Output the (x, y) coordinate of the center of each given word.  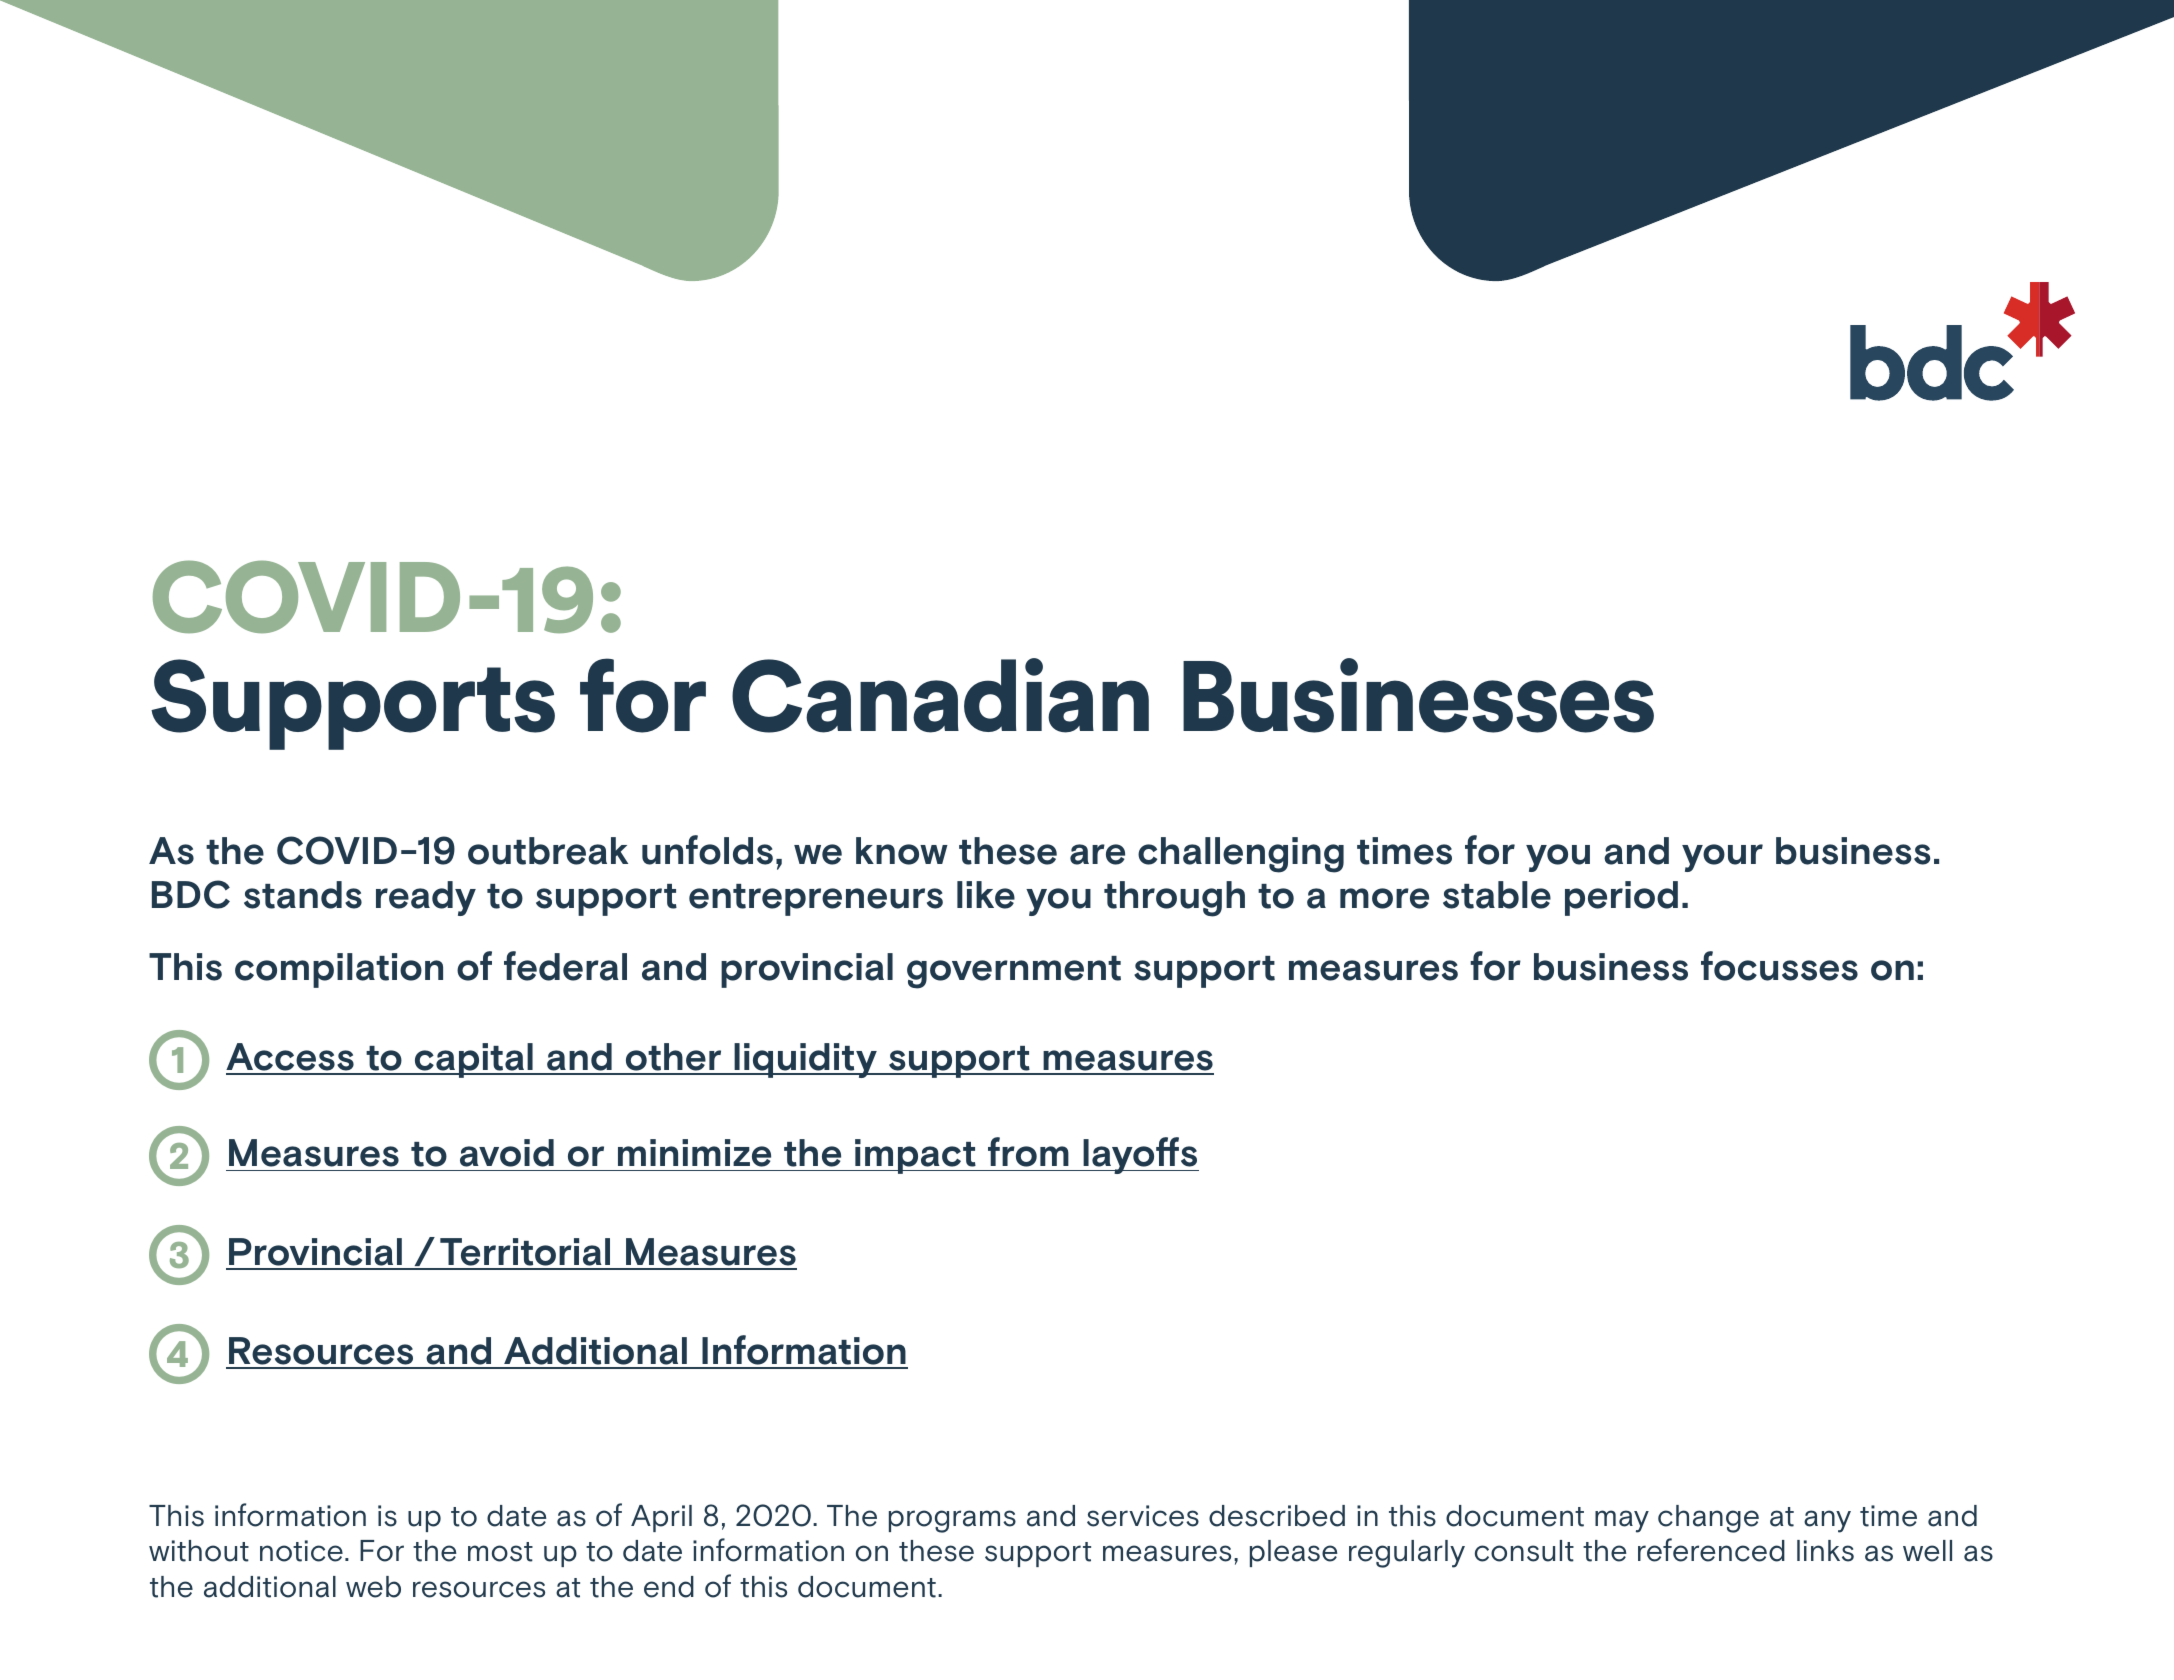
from (1028, 1152)
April (661, 1518)
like (986, 895)
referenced (1711, 1550)
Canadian (940, 695)
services (1143, 1516)
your (1722, 858)
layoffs (1140, 1155)
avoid (507, 1153)
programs (952, 1521)
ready (426, 898)
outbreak (548, 851)
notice (301, 1551)
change (1708, 1519)
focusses (1779, 966)
